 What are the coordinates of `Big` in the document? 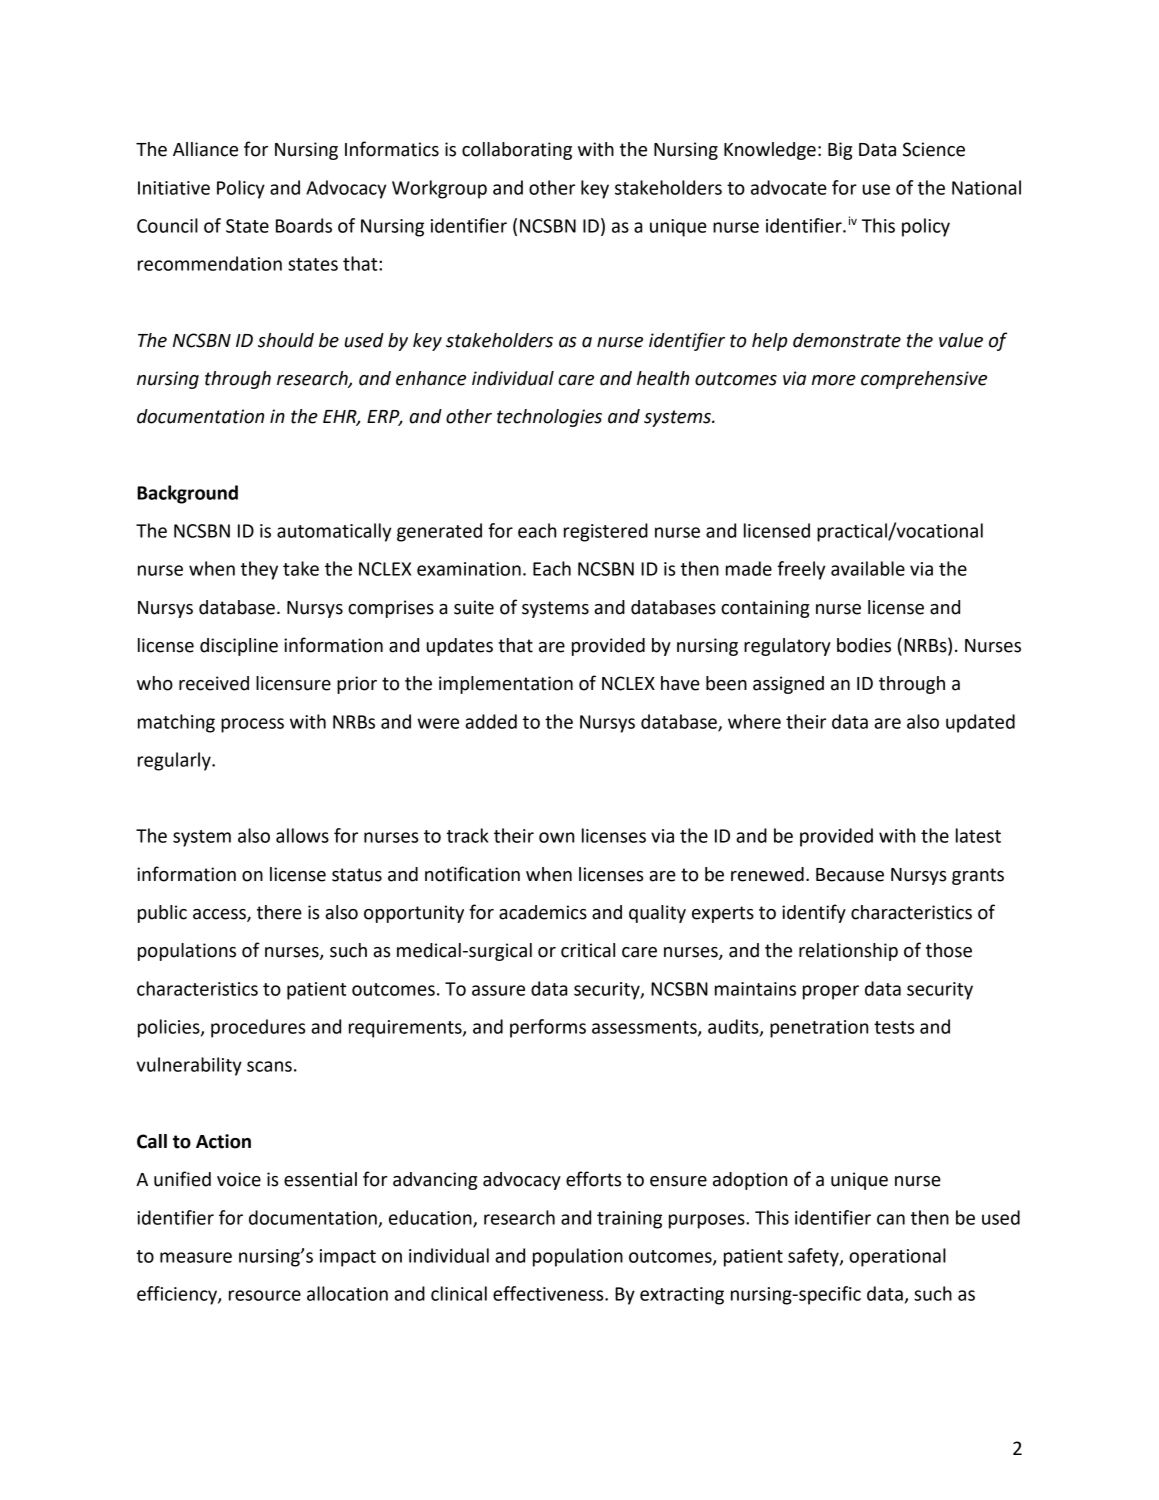 It's located at (840, 151).
